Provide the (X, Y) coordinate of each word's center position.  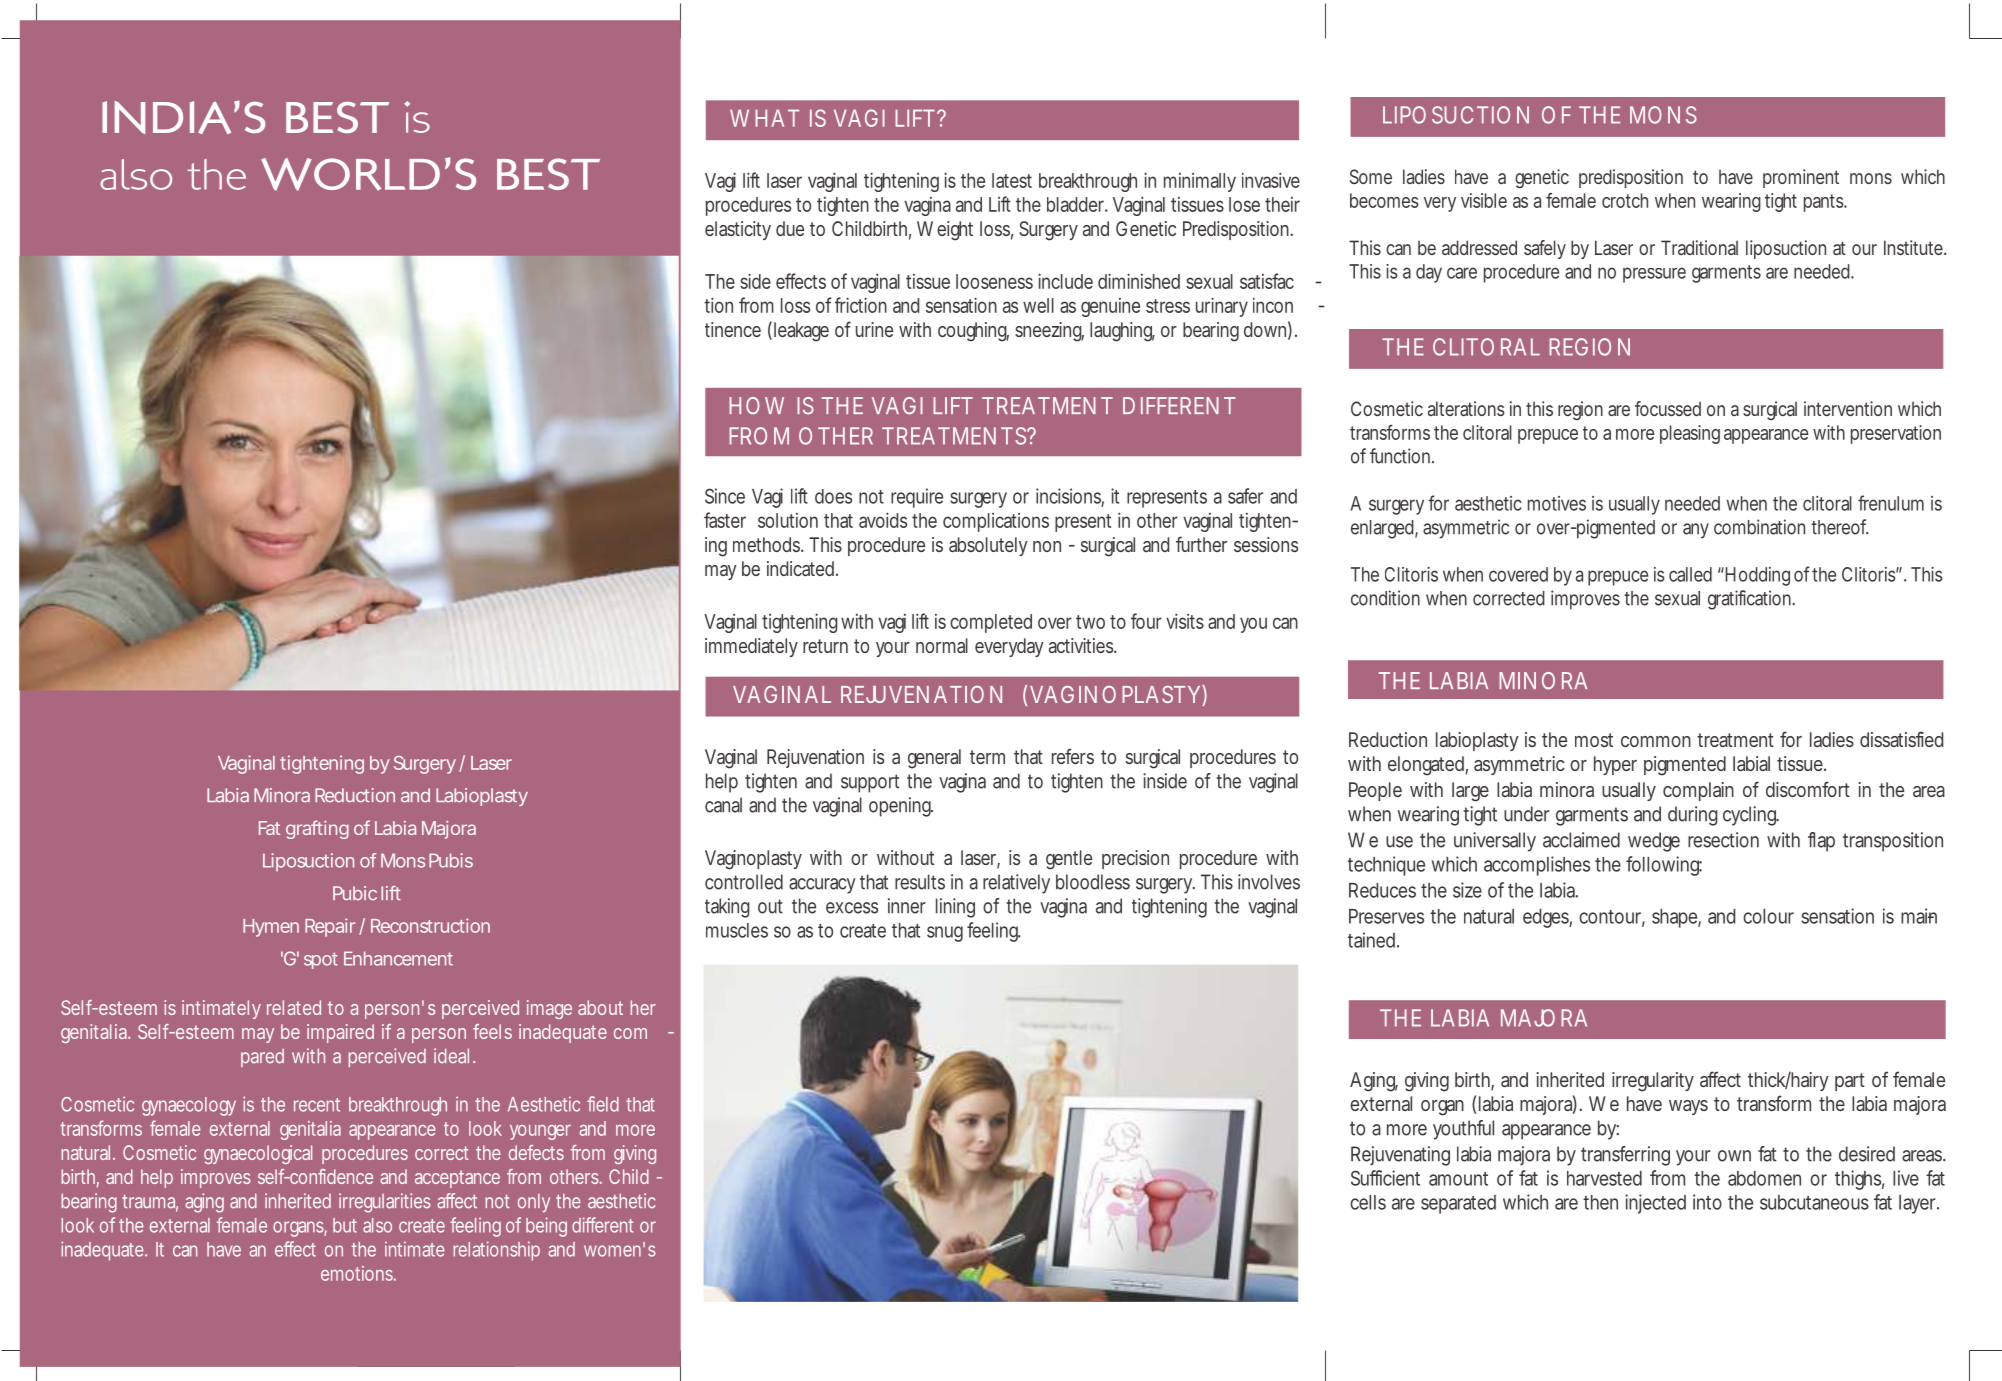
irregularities (385, 1203)
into (1707, 1202)
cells (1368, 1202)
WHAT (764, 118)
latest (1012, 180)
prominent (1801, 178)
